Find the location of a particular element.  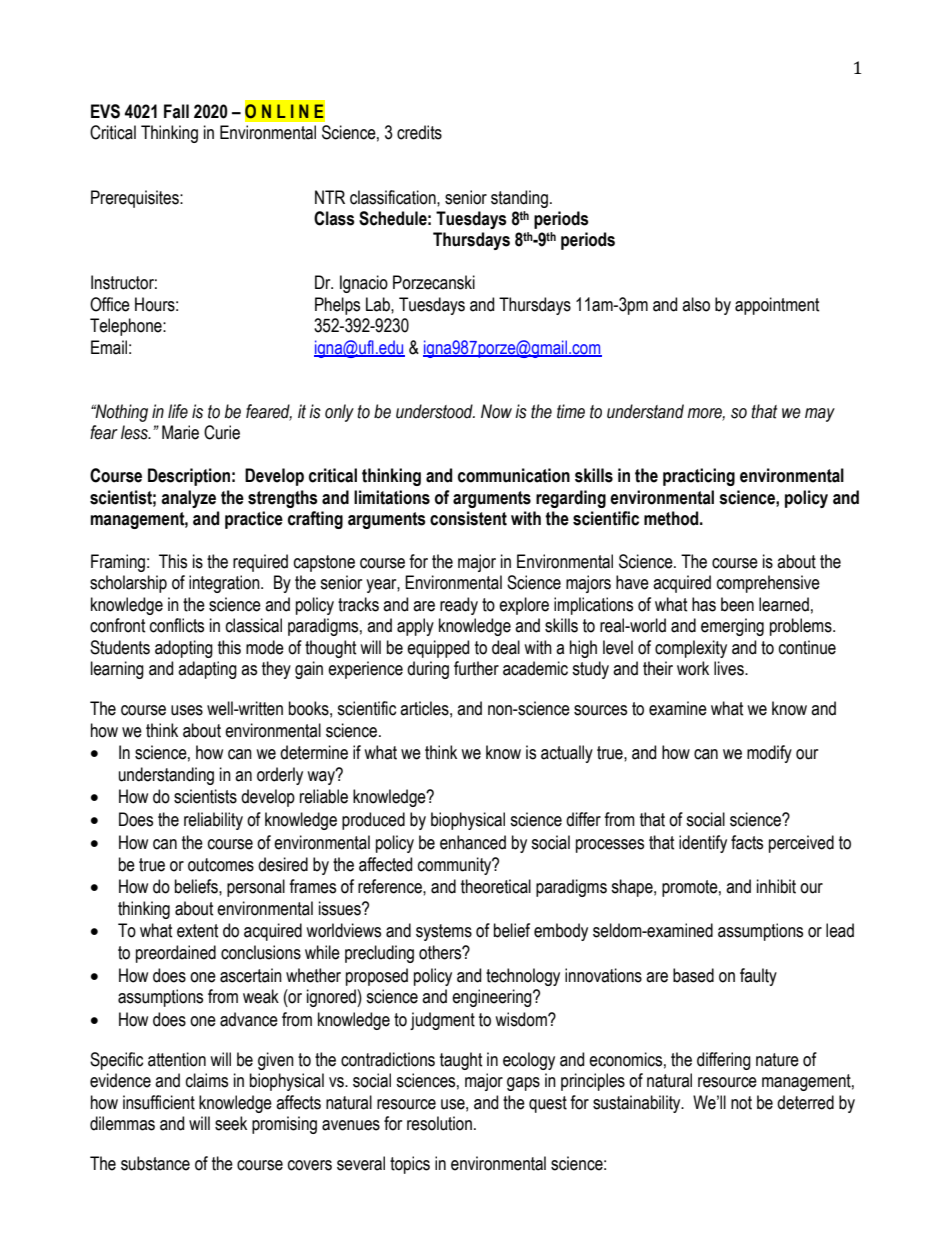

appointment is located at coordinates (777, 306).
